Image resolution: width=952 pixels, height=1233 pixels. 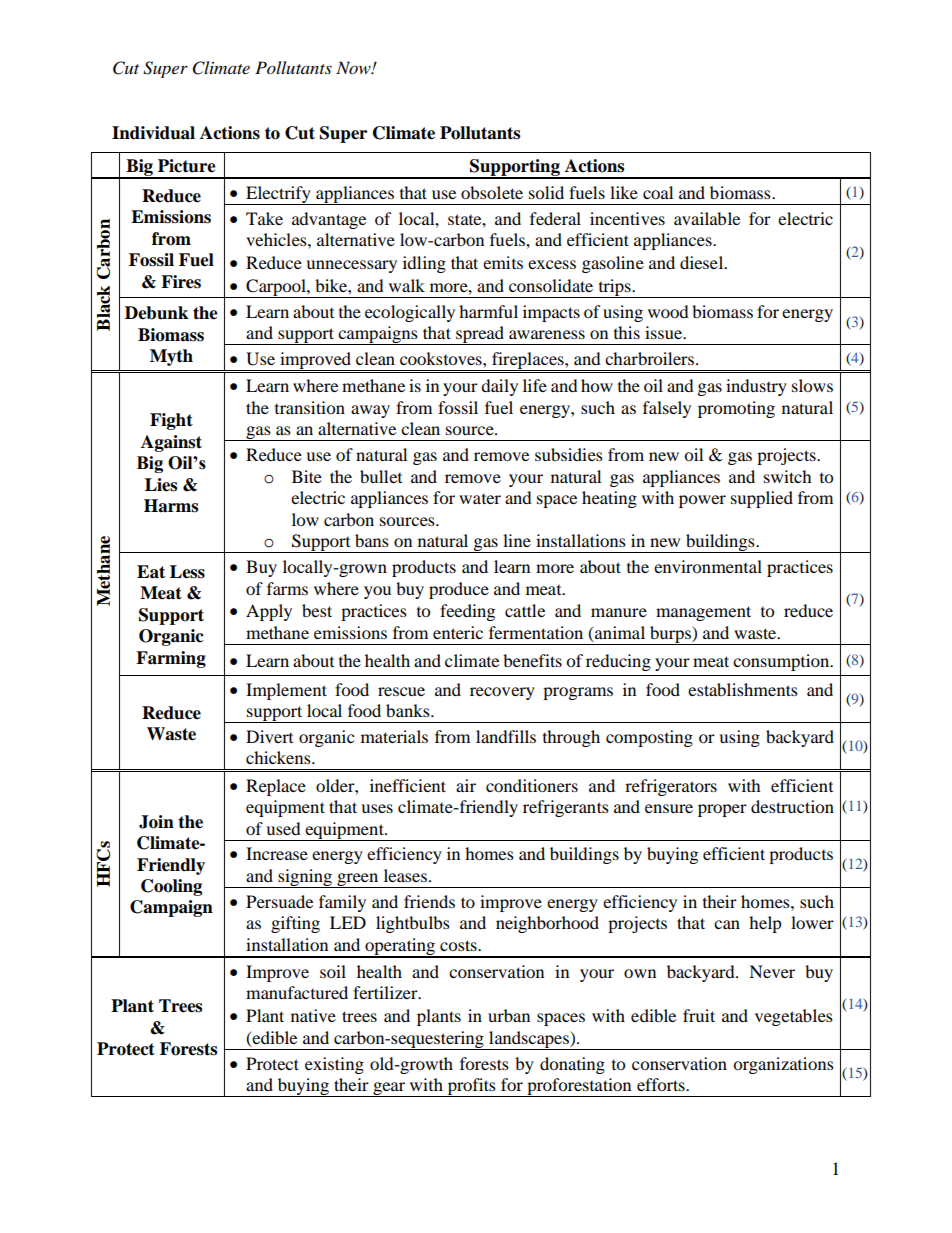 What do you see at coordinates (708, 566) in the screenshot?
I see `environmental` at bounding box center [708, 566].
